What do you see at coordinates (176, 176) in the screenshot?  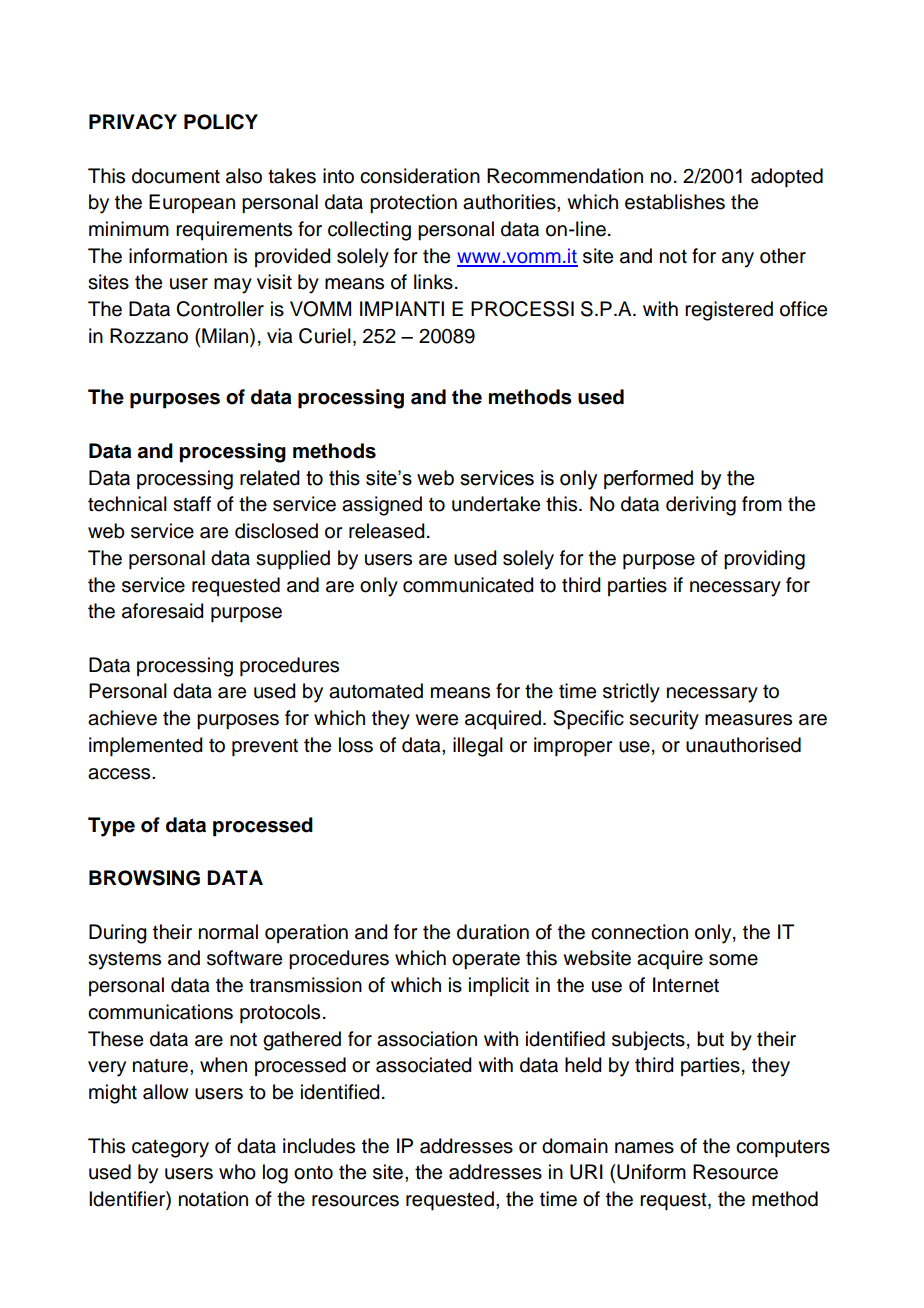 I see `document` at bounding box center [176, 176].
